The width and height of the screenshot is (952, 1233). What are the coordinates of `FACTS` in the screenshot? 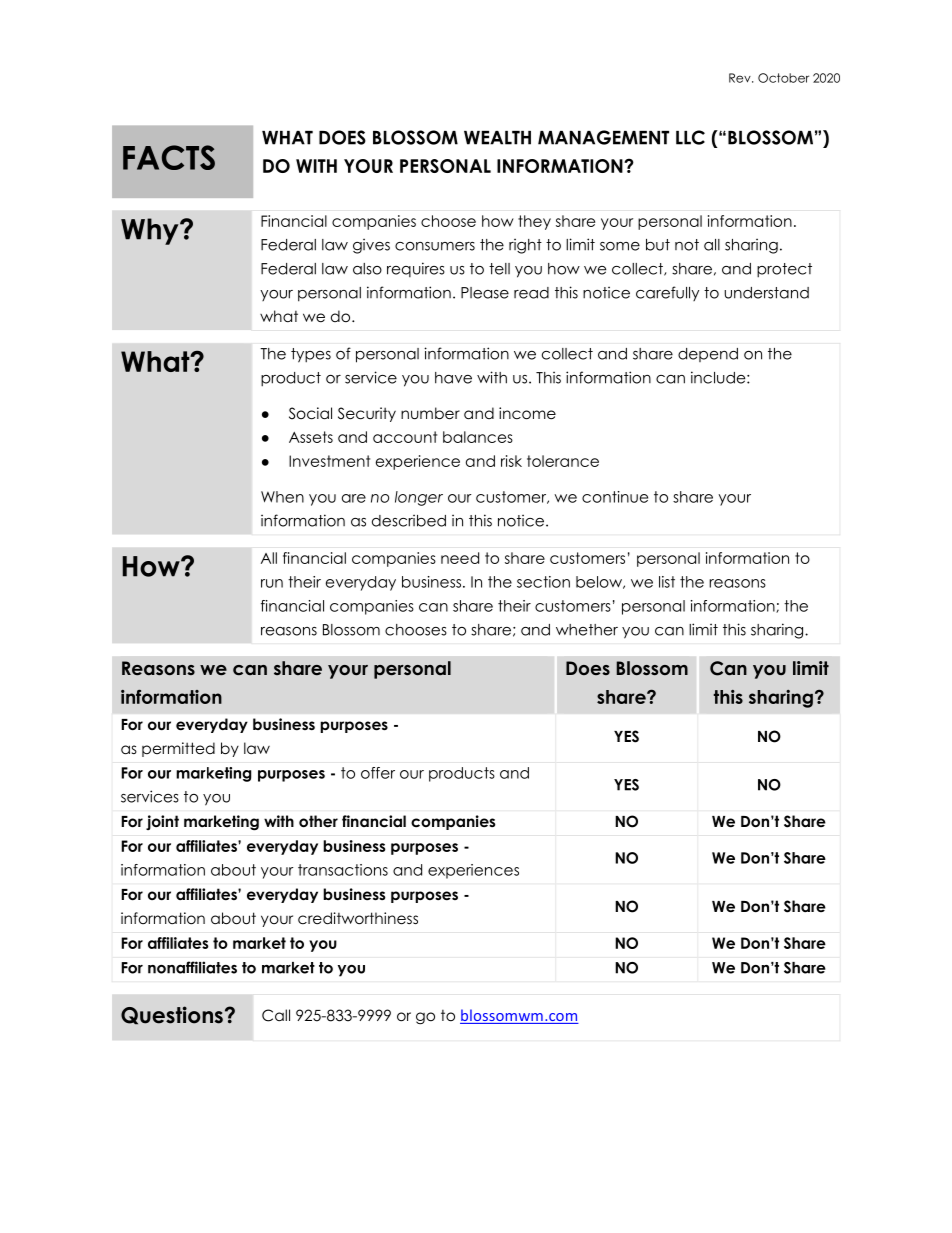 It's located at (169, 157).
